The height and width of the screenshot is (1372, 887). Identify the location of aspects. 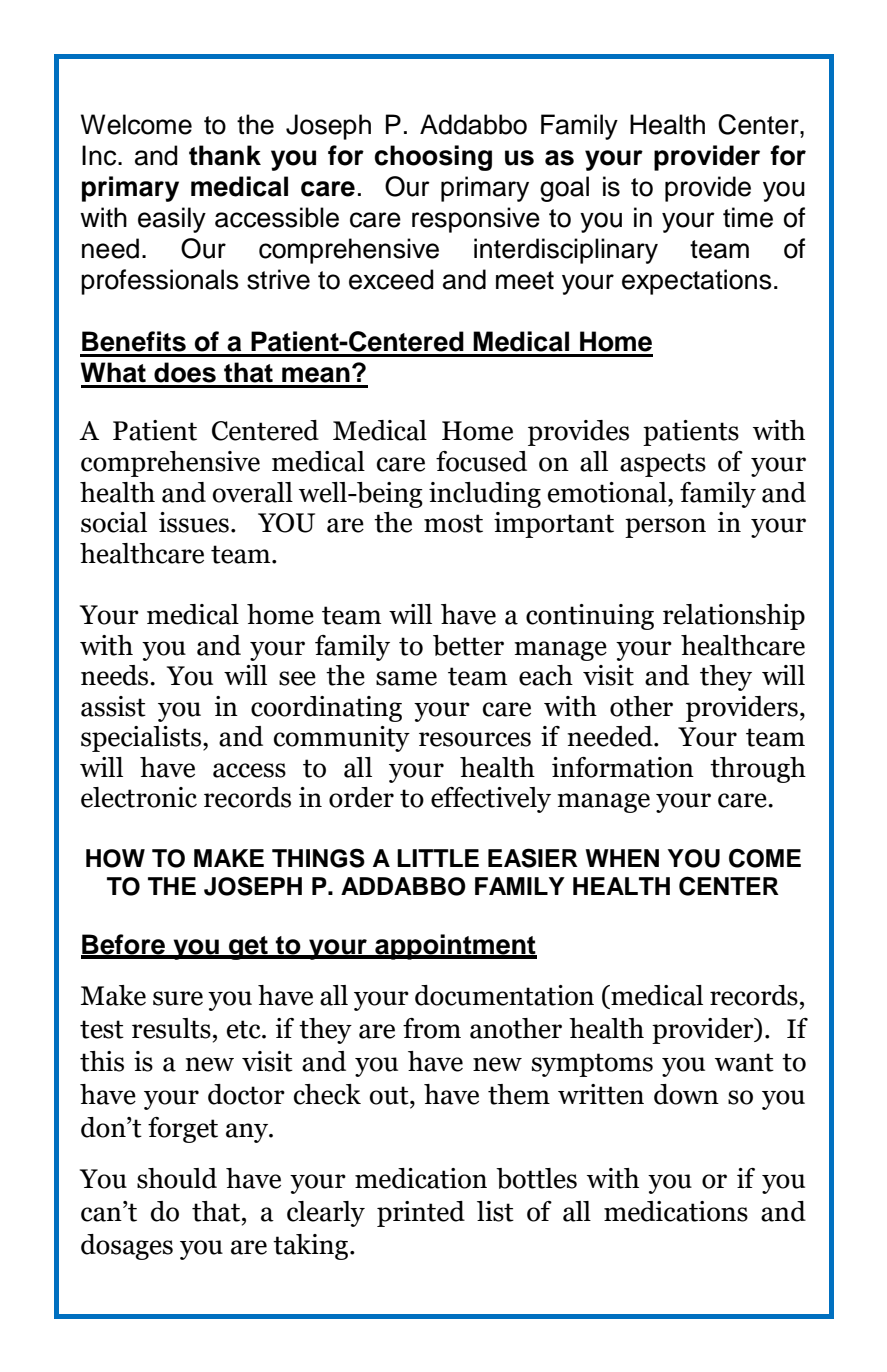
(663, 465).
